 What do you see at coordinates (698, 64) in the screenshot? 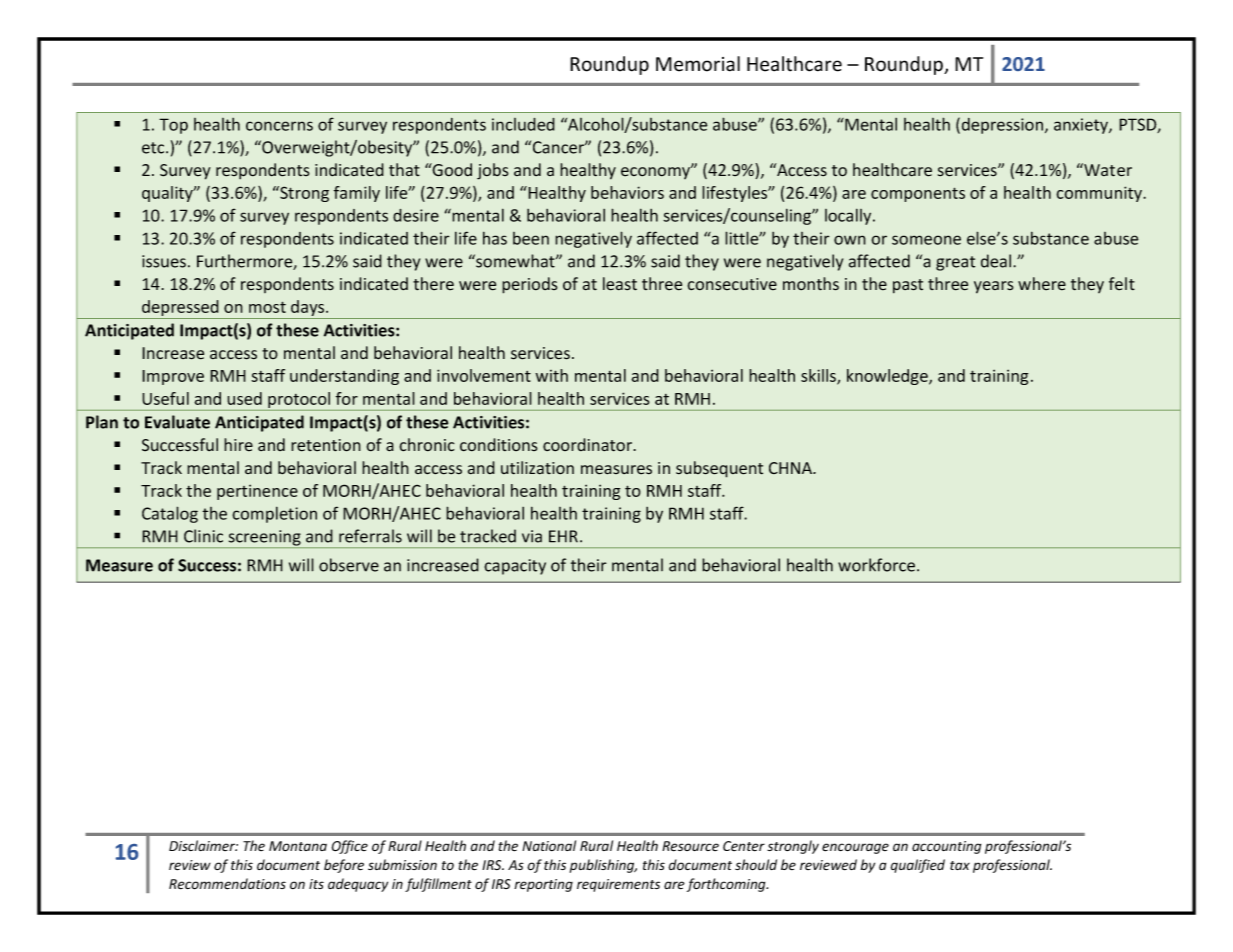
I see `Memorial` at bounding box center [698, 64].
